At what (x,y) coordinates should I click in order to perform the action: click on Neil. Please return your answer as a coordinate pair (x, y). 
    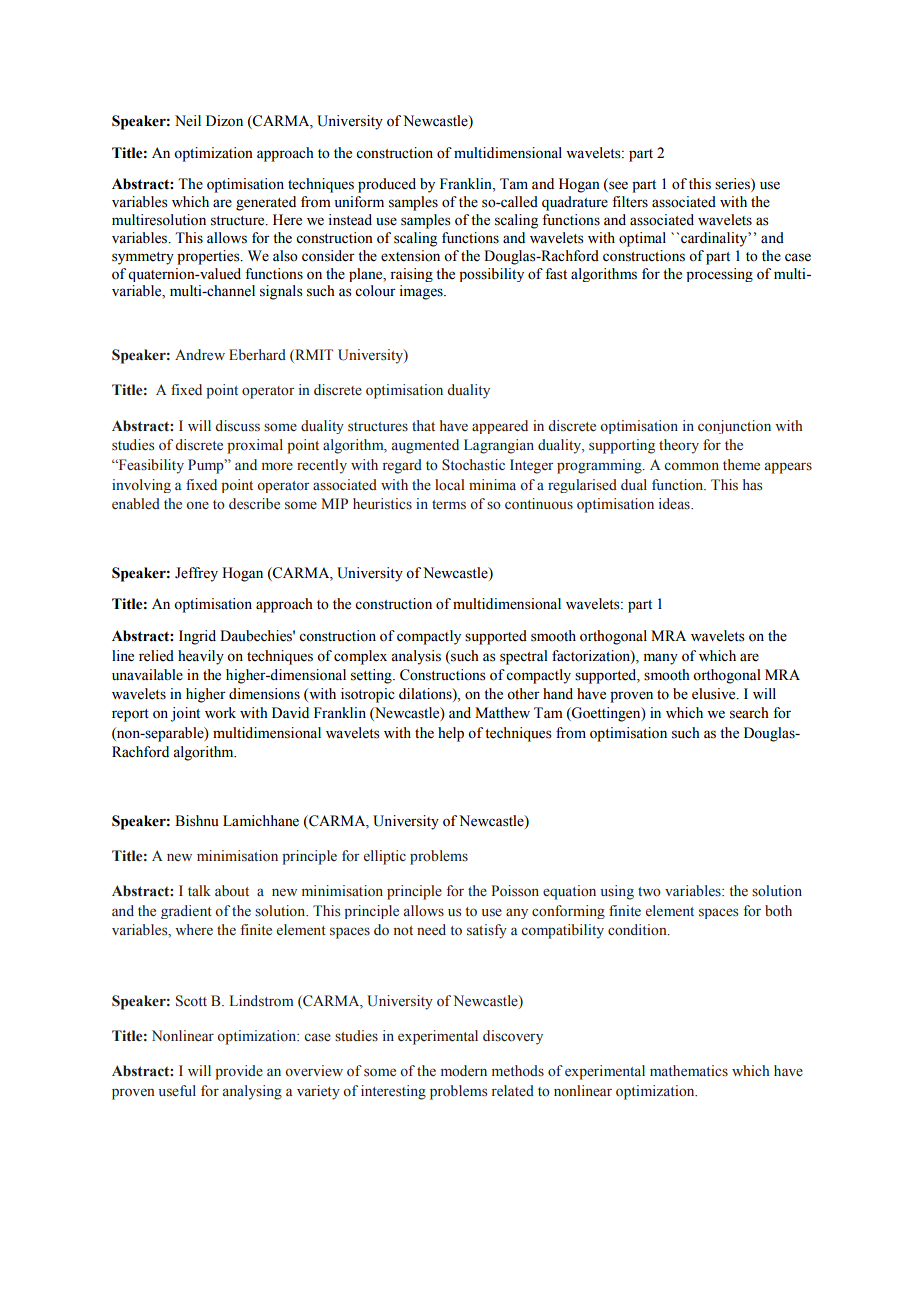
    Looking at the image, I should click on (188, 121).
